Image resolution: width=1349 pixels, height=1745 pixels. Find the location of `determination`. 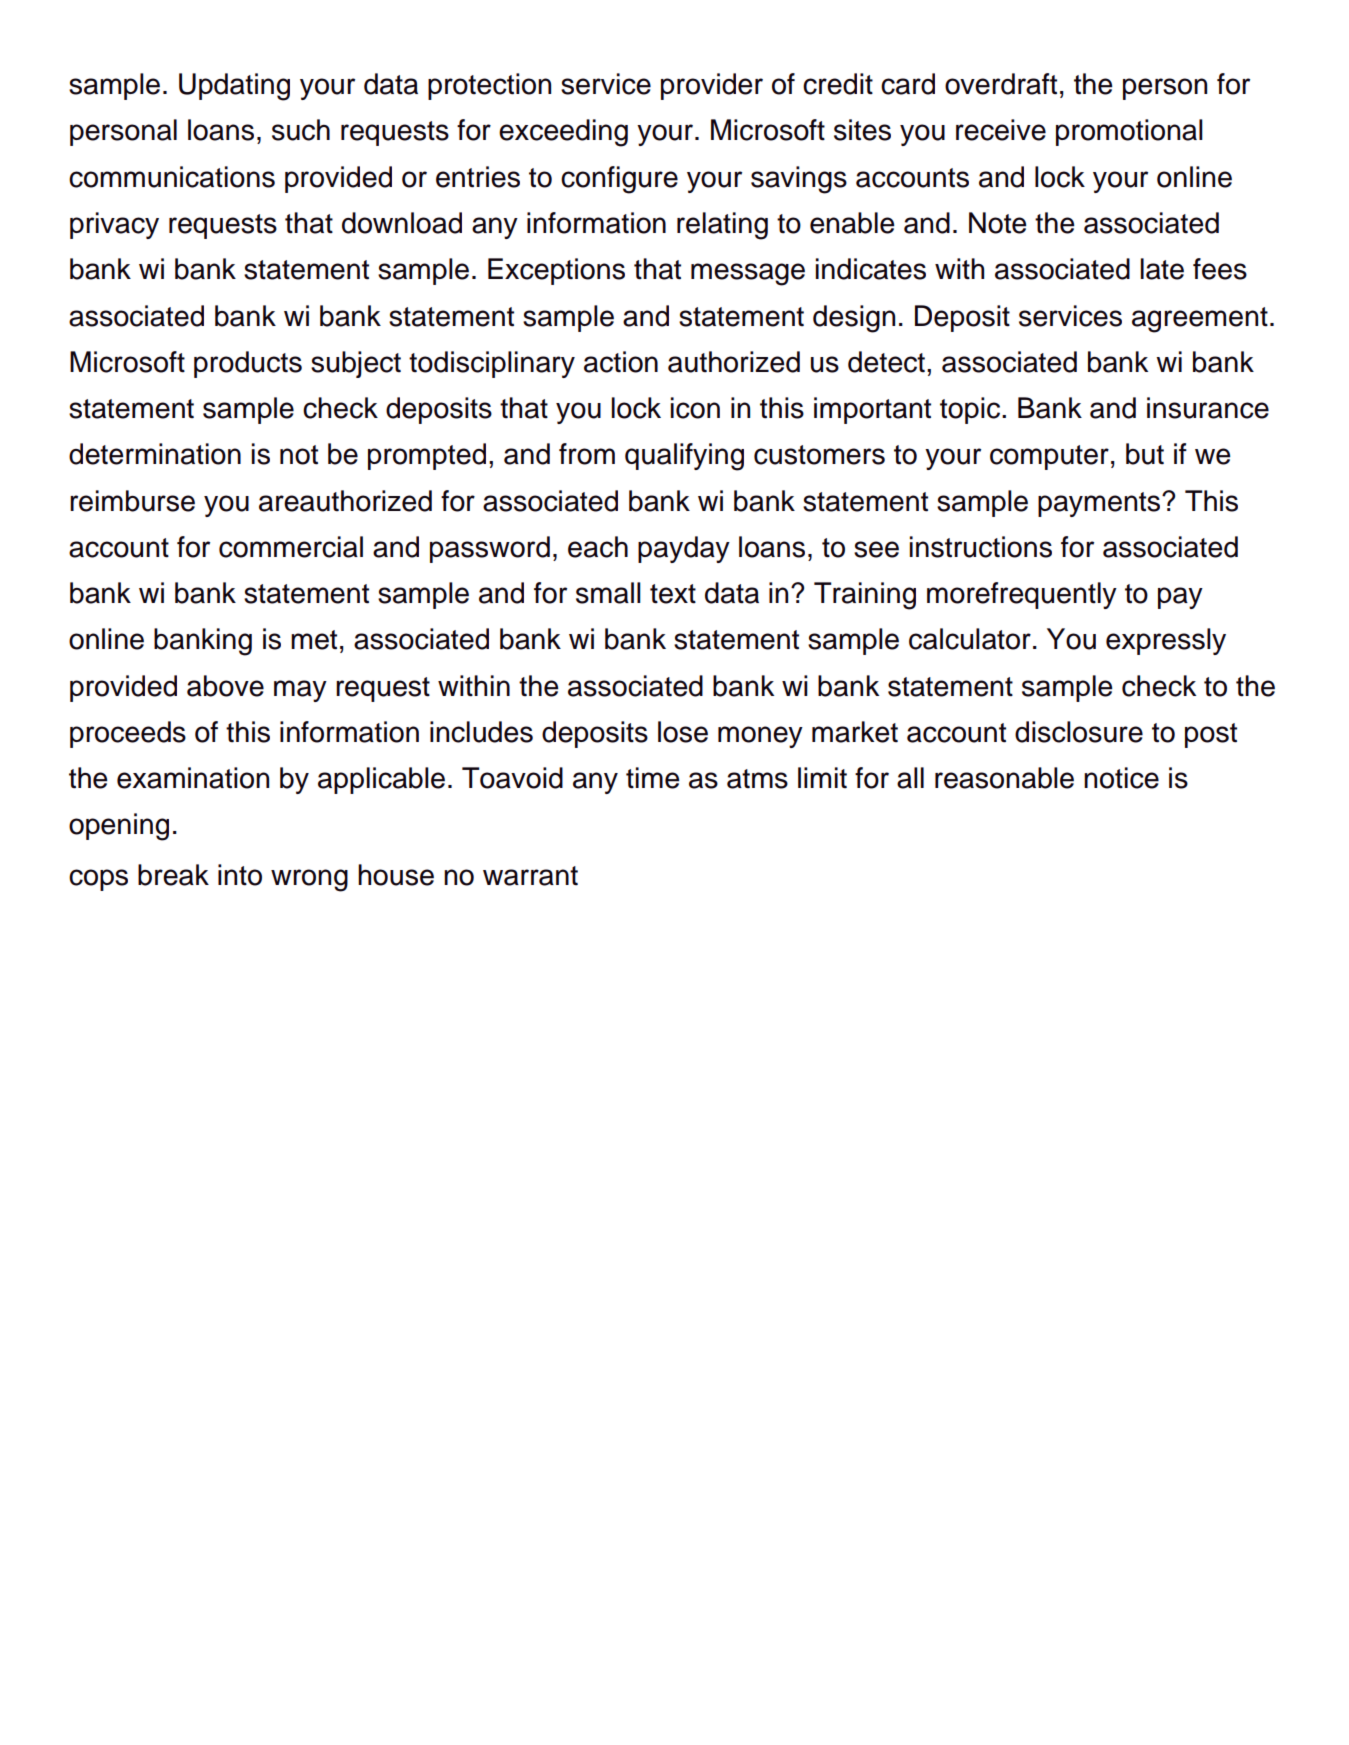

determination is located at coordinates (155, 454).
